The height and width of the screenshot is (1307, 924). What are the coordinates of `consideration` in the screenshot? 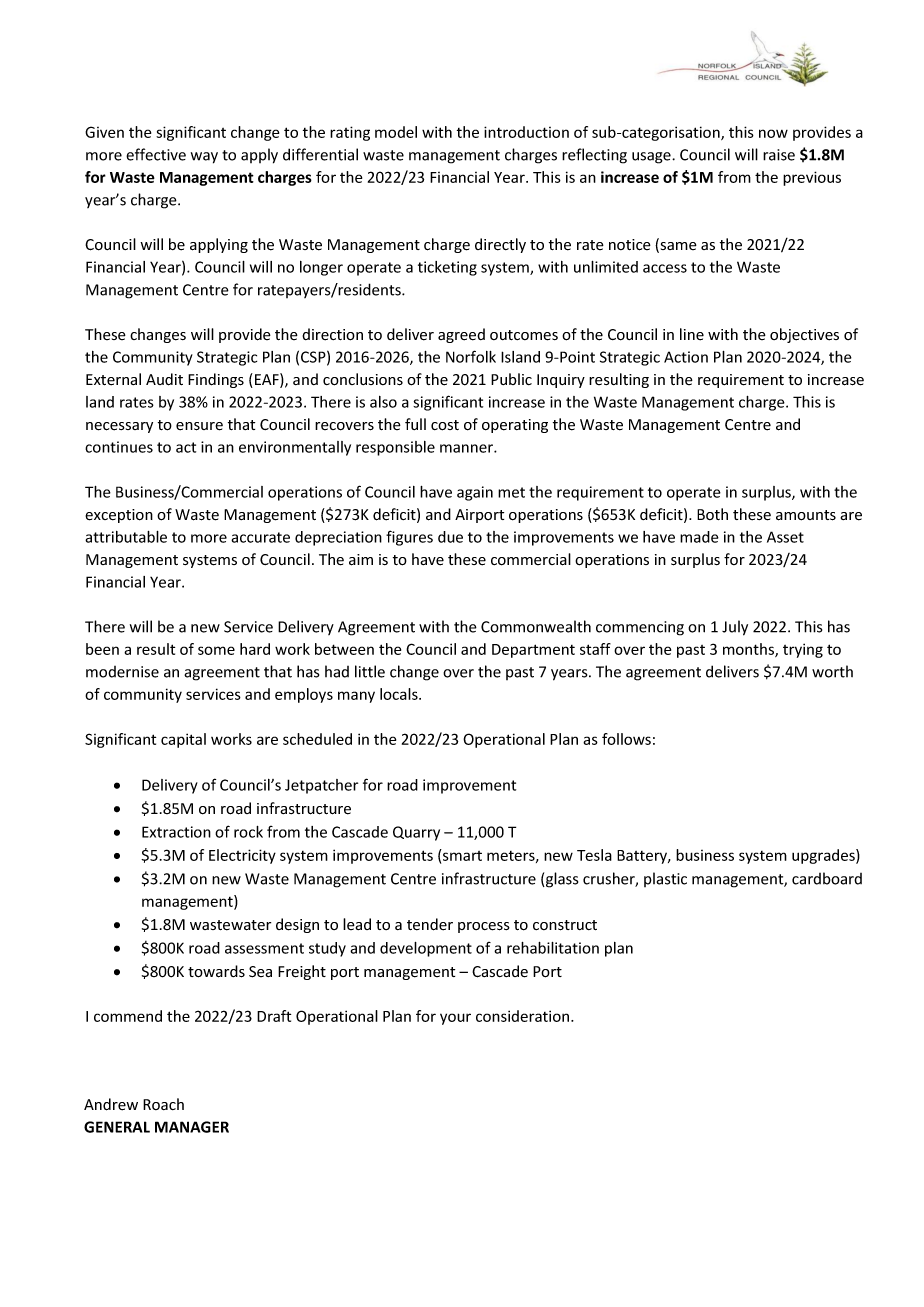 It's located at (524, 1016).
